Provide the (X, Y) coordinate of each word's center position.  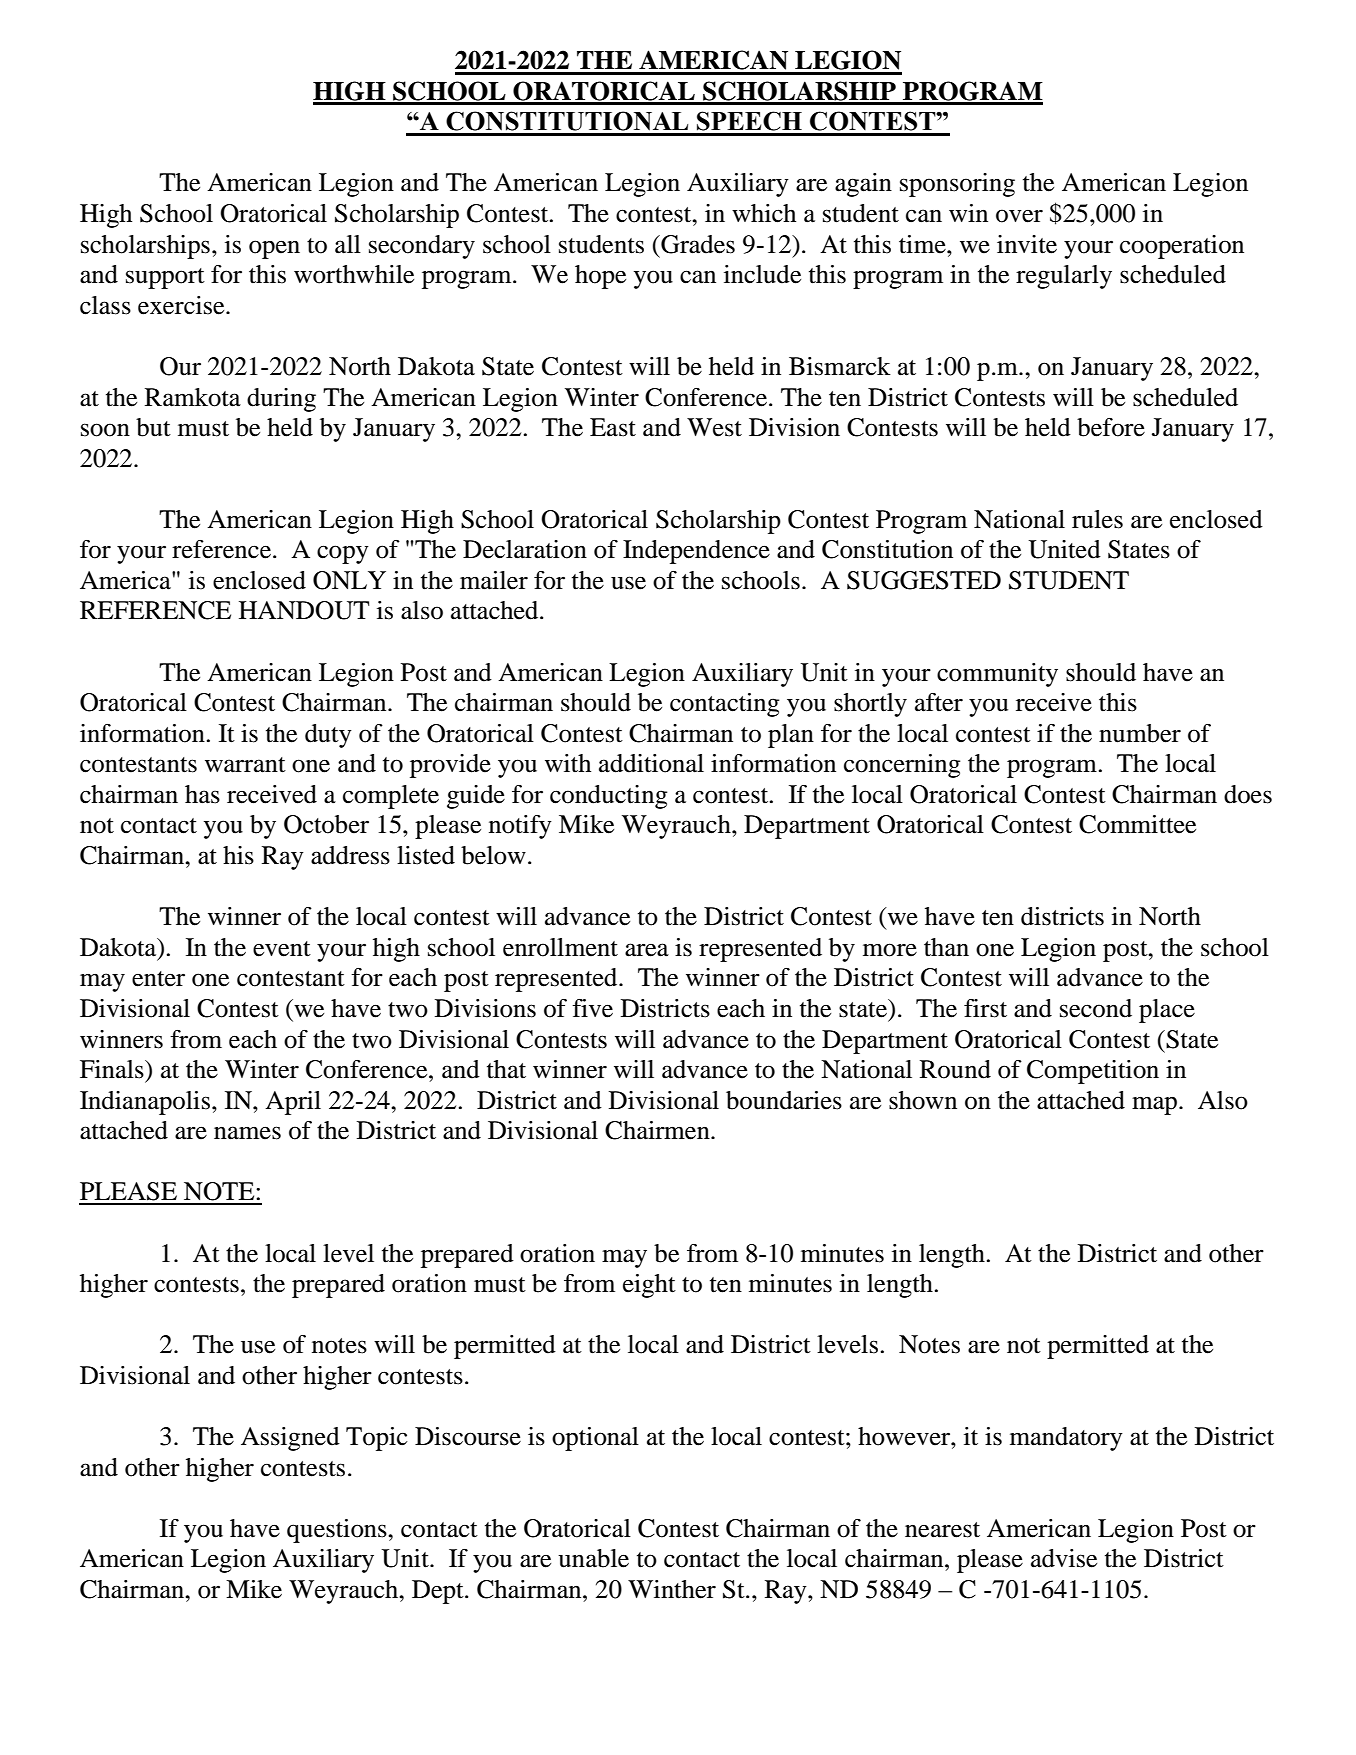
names (247, 1133)
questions (338, 1531)
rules (1097, 519)
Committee (1137, 824)
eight (649, 1286)
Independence (696, 552)
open (274, 249)
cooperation (1182, 247)
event (282, 949)
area (647, 950)
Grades (697, 244)
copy (343, 554)
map (1156, 1105)
